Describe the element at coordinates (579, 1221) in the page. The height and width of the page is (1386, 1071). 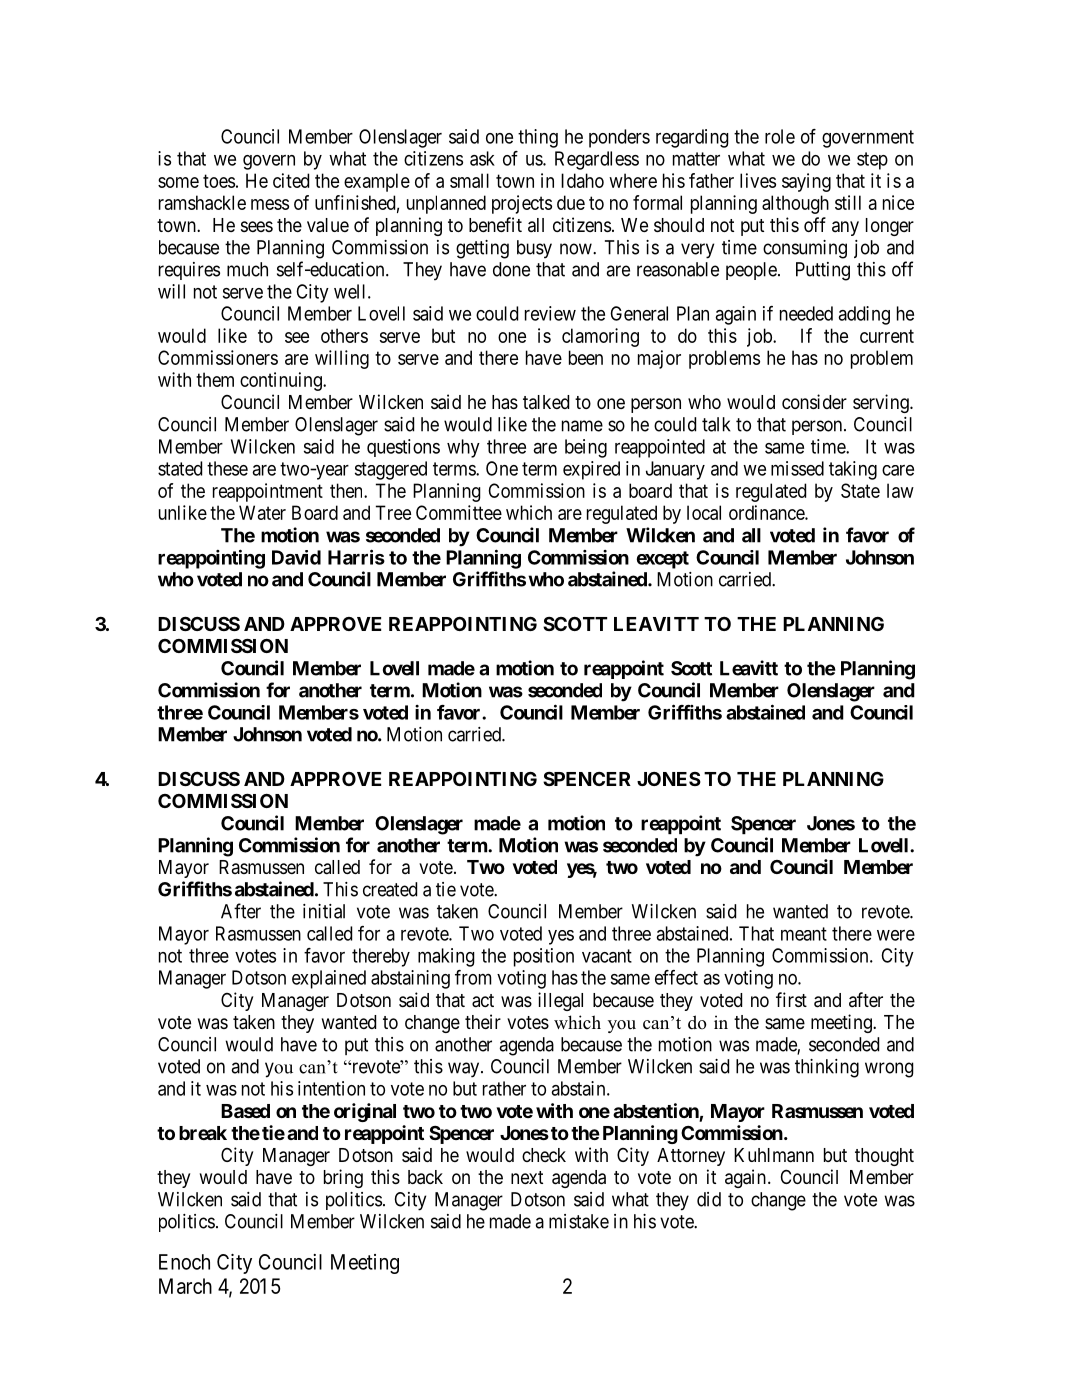
I see `mistake` at that location.
